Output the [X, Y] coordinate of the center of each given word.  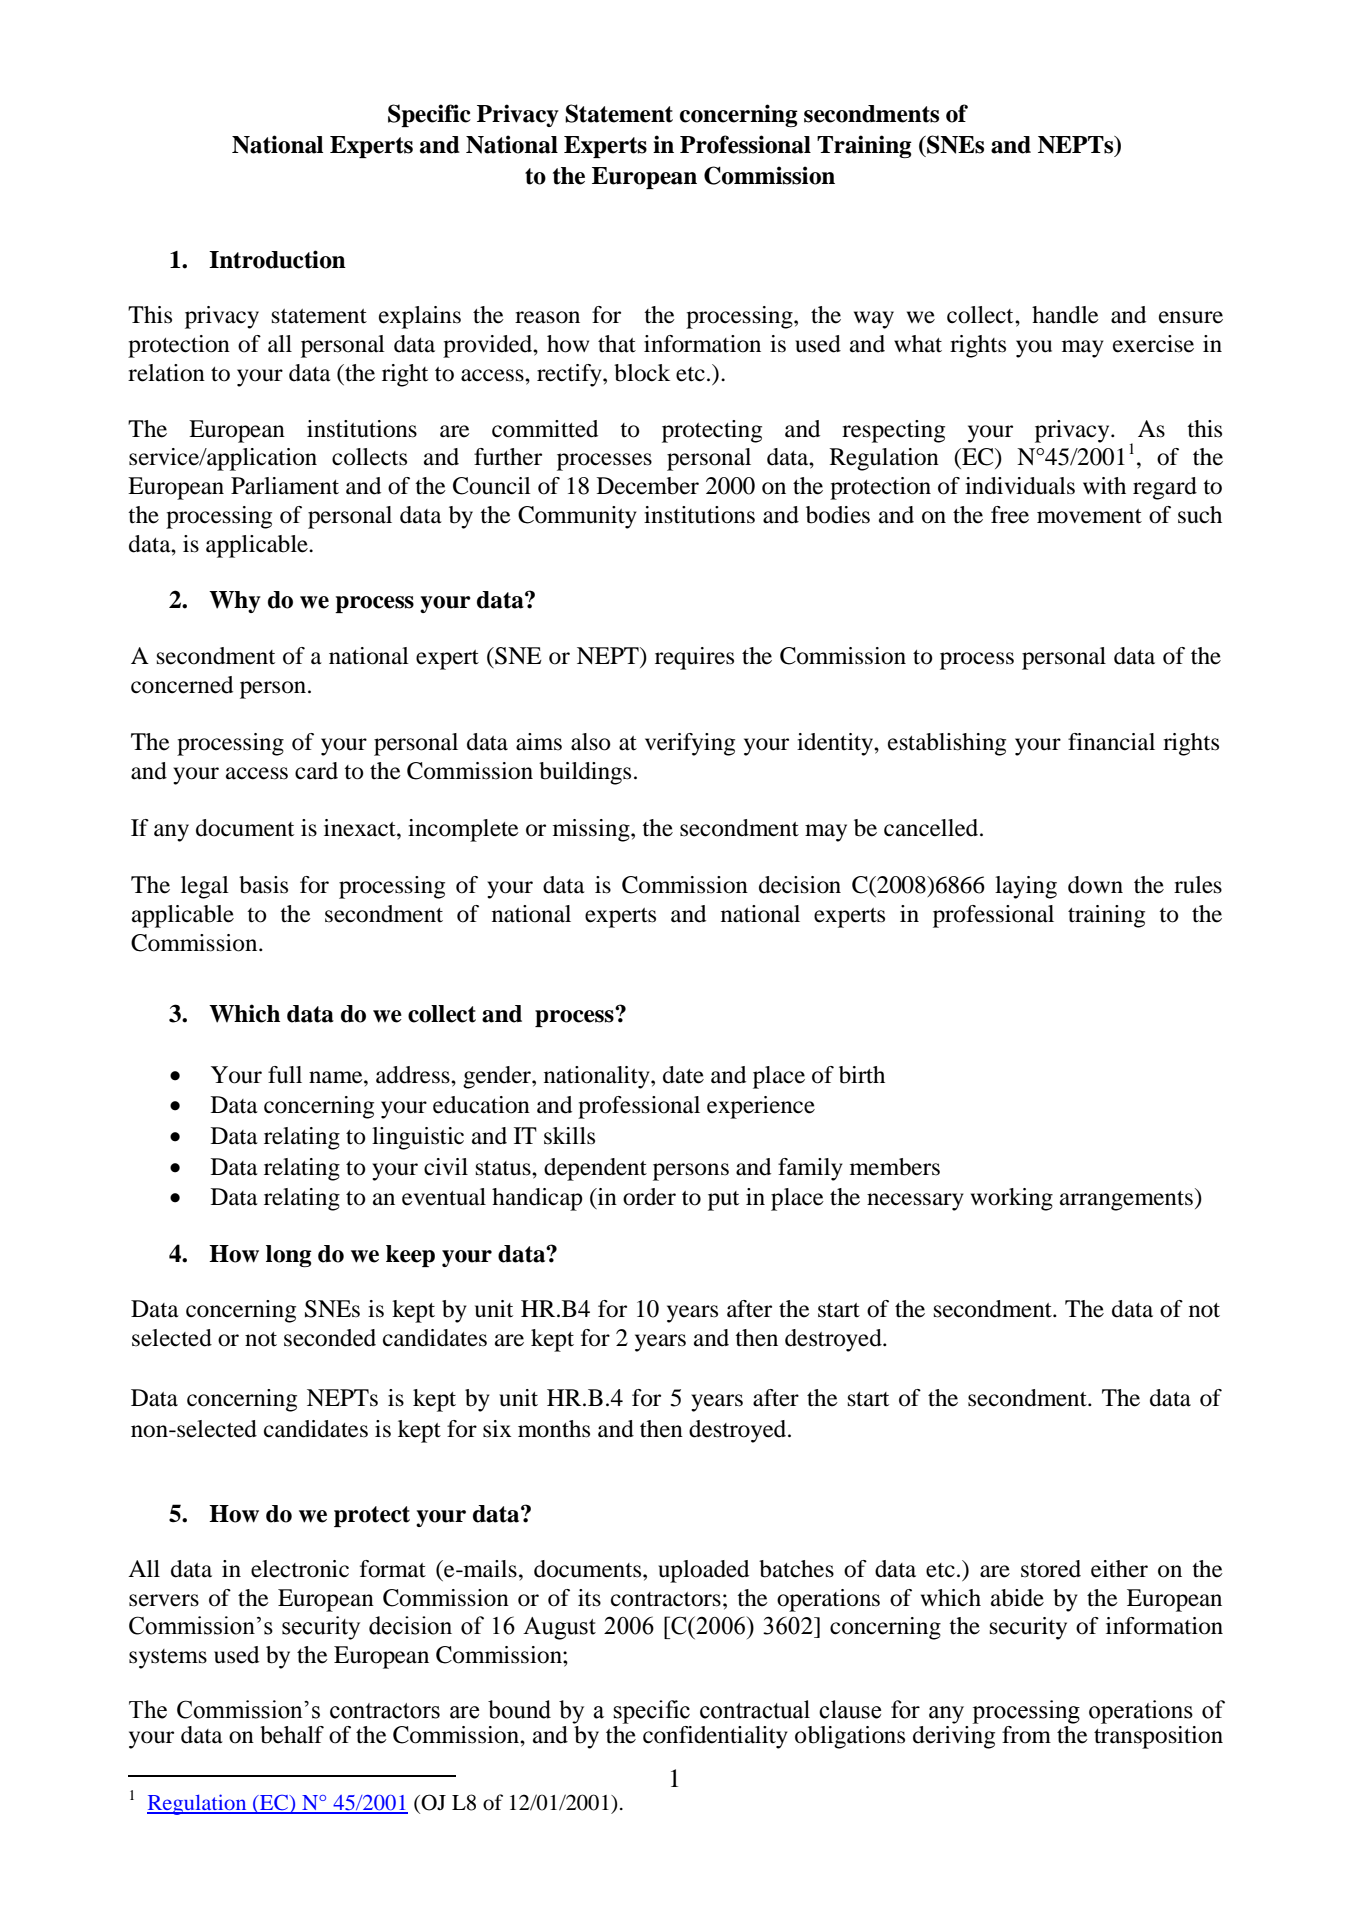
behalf [292, 1735]
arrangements [1126, 1201]
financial [1111, 742]
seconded [330, 1338]
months [554, 1429]
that [617, 344]
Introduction [277, 259]
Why [235, 602]
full [285, 1075]
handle [1065, 315]
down [1095, 885]
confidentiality [715, 1737]
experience [761, 1107]
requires [694, 658]
